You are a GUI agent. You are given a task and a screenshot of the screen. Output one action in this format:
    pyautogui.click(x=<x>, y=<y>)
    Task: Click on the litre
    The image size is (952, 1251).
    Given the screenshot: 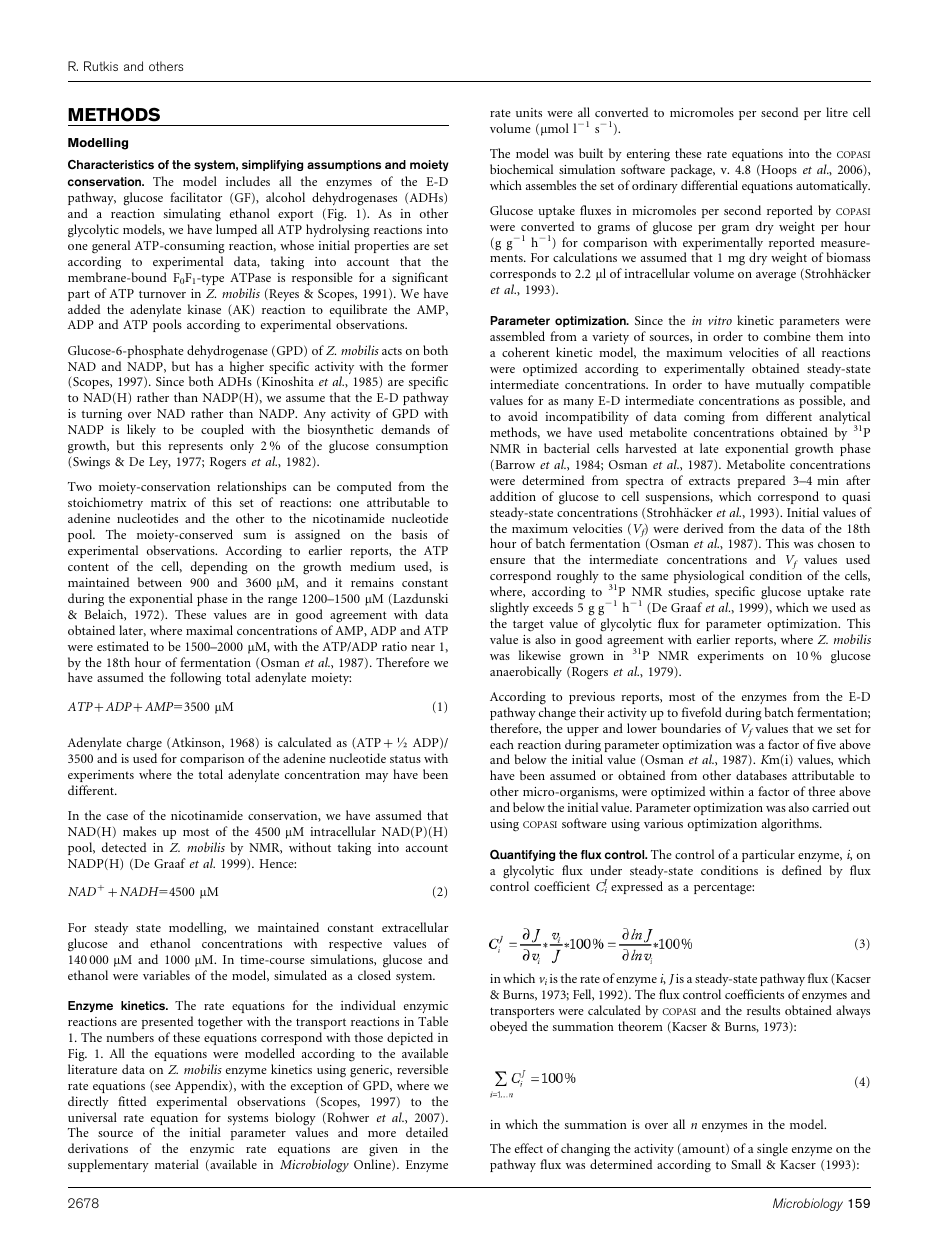 What is the action you would take?
    pyautogui.click(x=837, y=112)
